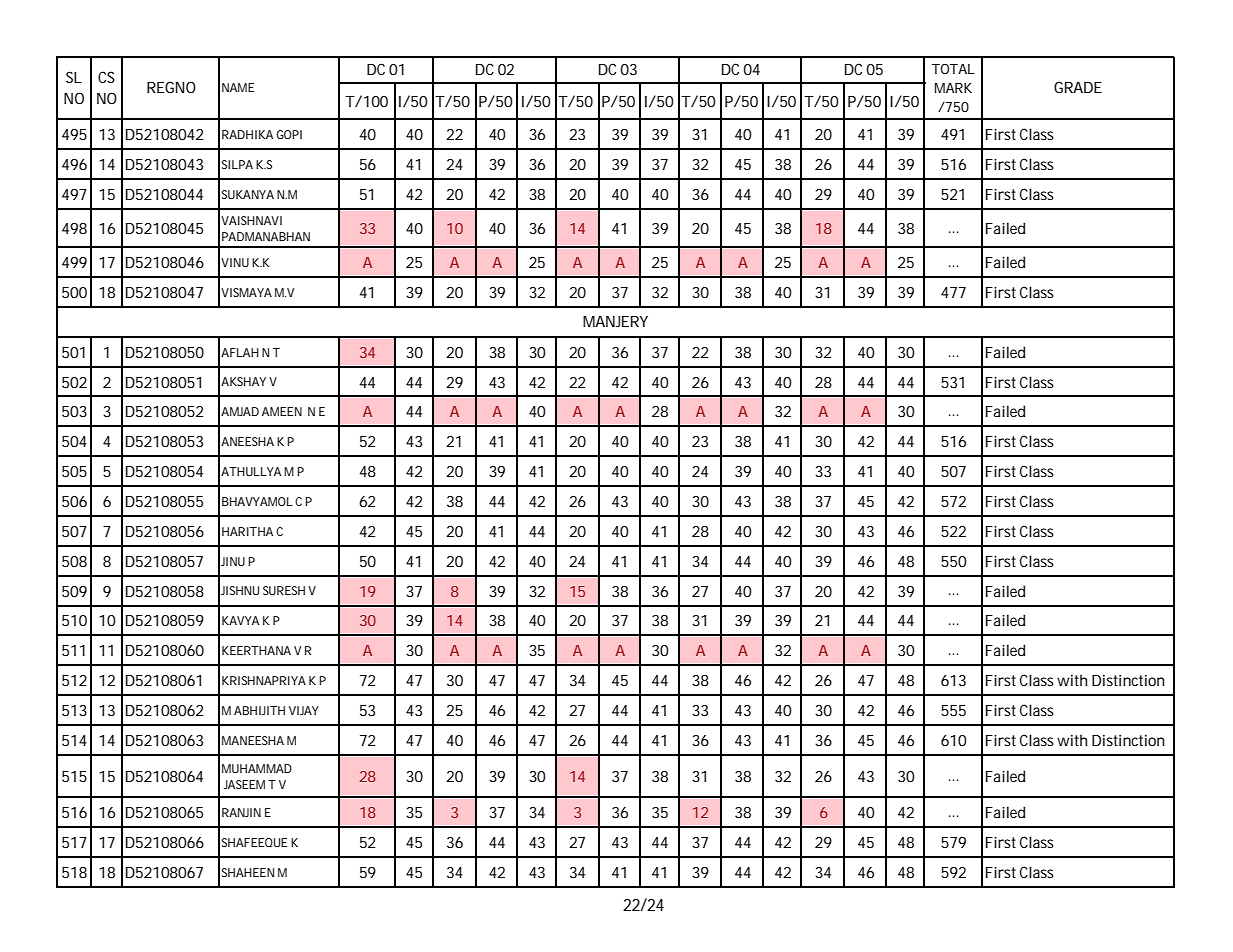  What do you see at coordinates (284, 590) in the screenshot?
I see `SURESH` at bounding box center [284, 590].
